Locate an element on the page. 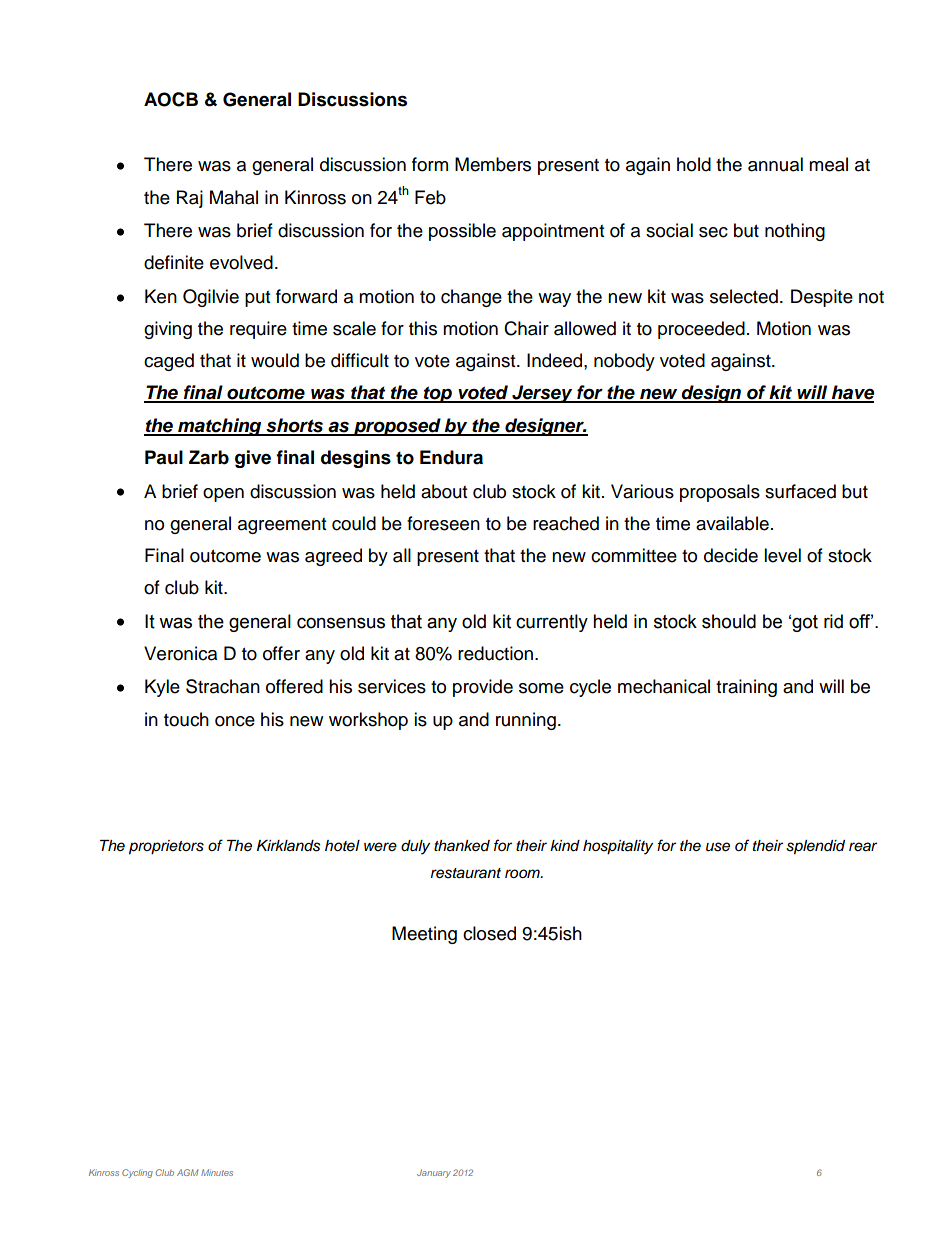  closed is located at coordinates (489, 933).
